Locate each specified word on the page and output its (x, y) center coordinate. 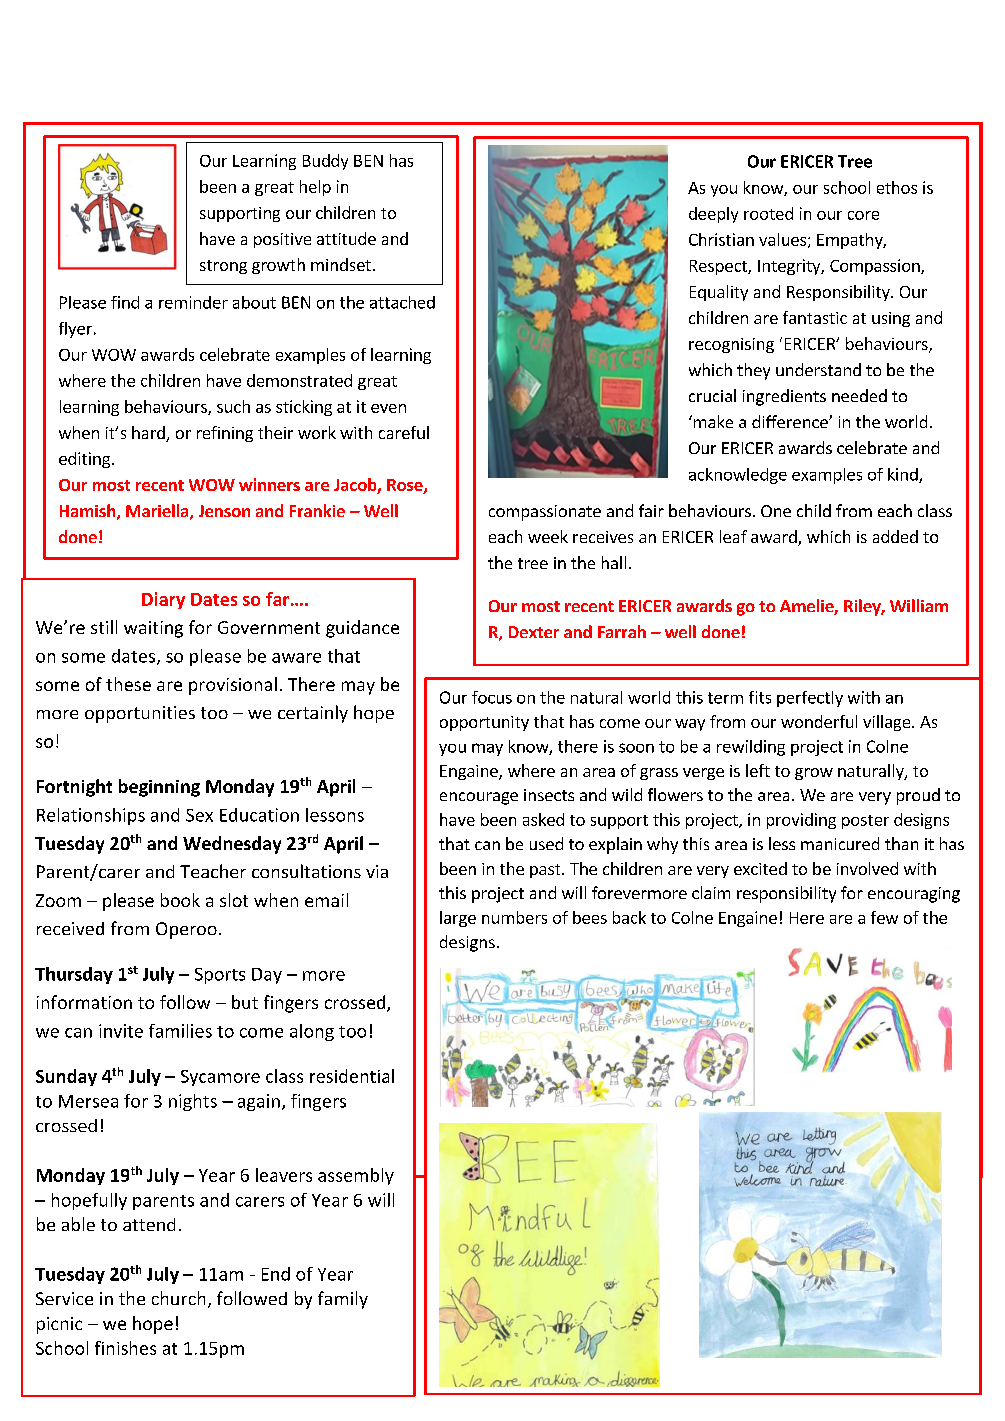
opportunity (484, 723)
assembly (356, 1176)
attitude (346, 238)
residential (352, 1076)
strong (223, 267)
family (343, 1300)
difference (791, 421)
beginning (159, 788)
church (178, 1298)
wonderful (819, 721)
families (180, 1031)
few (884, 917)
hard (149, 434)
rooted (768, 213)
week (548, 536)
